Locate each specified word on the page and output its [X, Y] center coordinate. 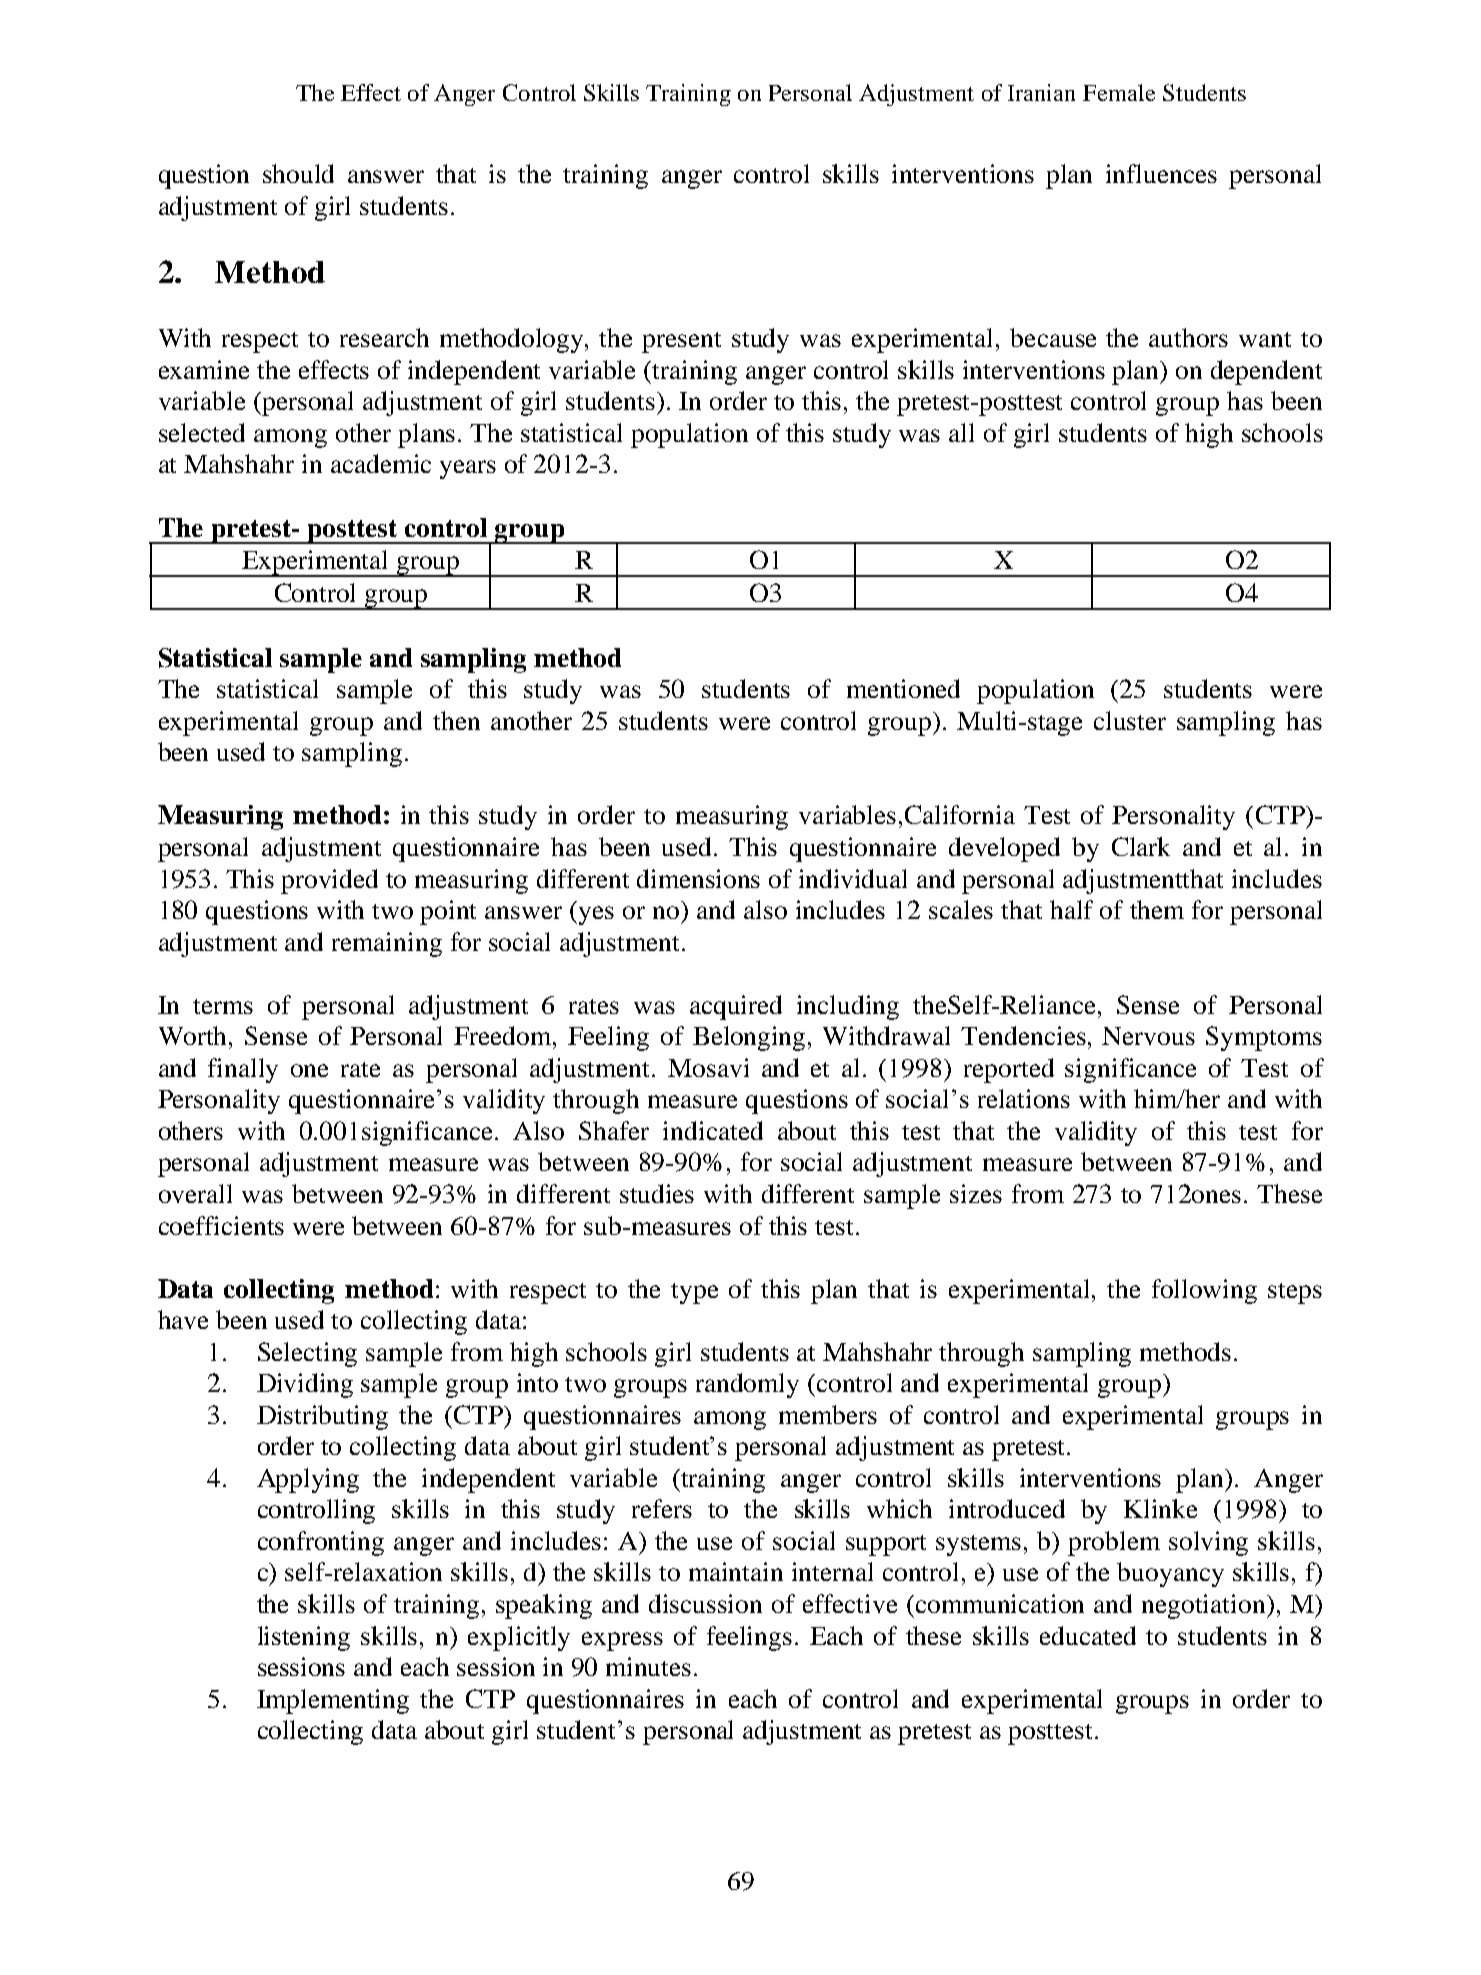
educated [1088, 1635]
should [298, 173]
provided [329, 881]
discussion [705, 1603]
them [1157, 909]
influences [1161, 173]
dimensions [698, 878]
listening [304, 1638]
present [681, 342]
